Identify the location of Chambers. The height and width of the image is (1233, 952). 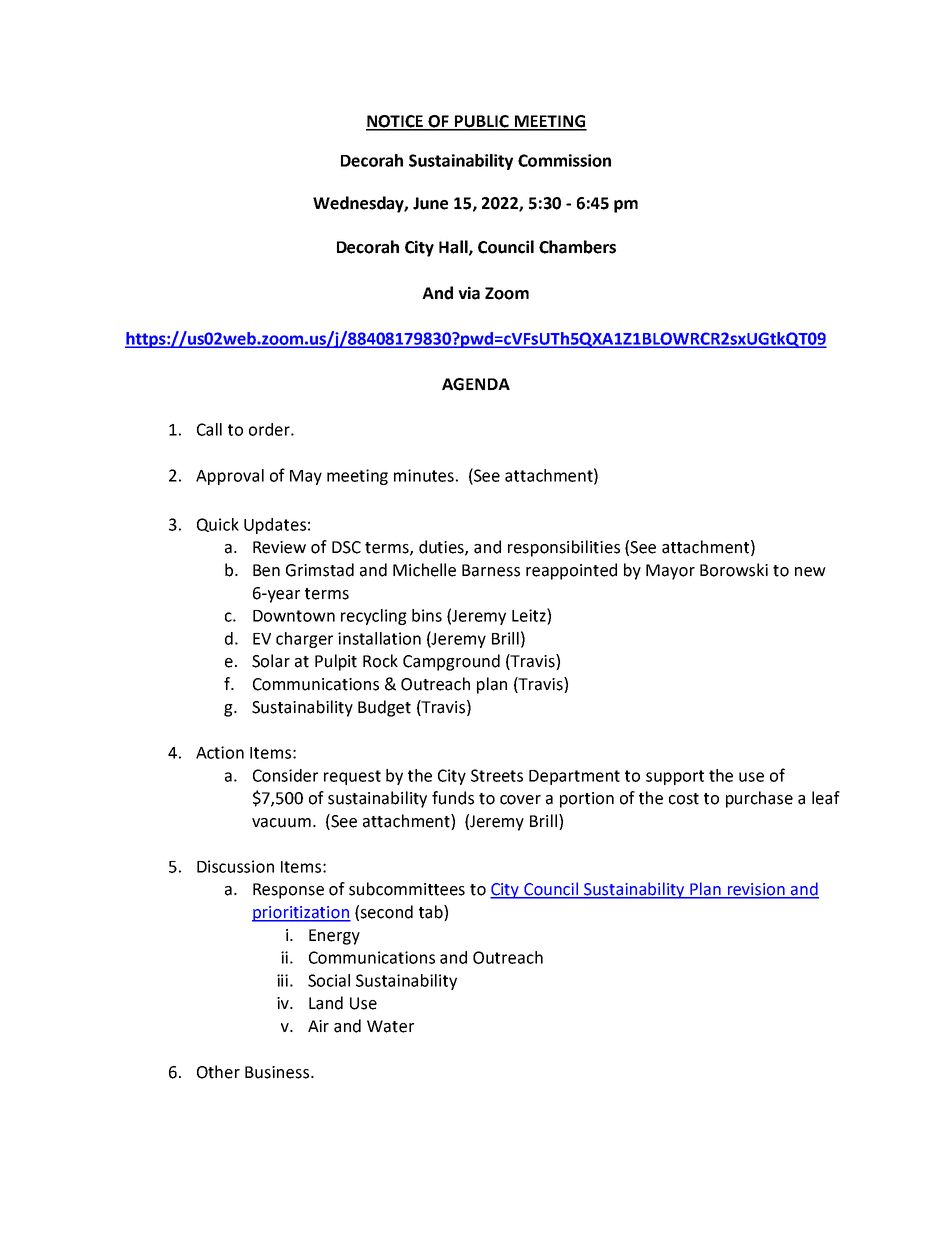
(577, 247).
